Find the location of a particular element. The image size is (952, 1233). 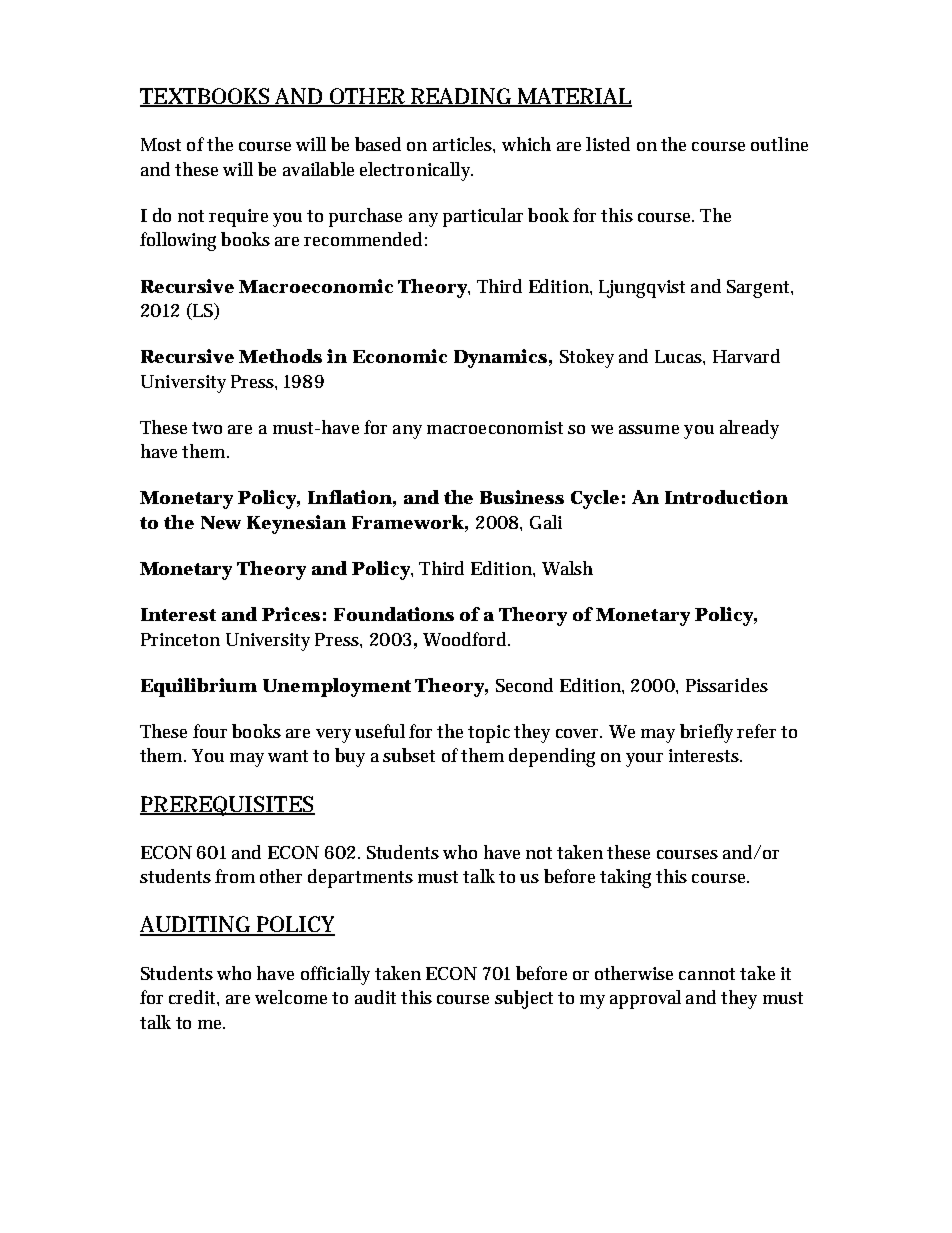

Framework is located at coordinates (408, 522).
